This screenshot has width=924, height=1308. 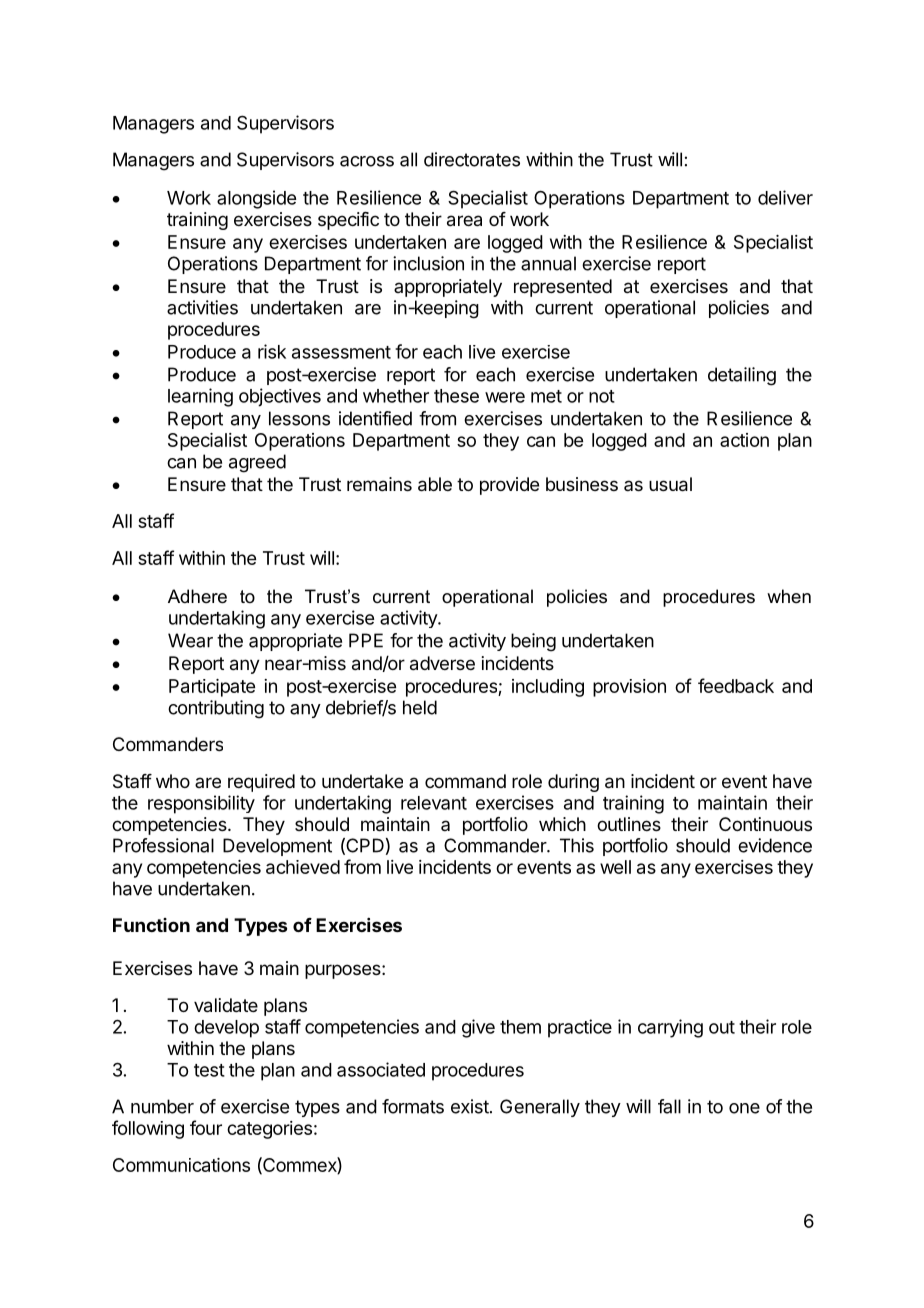 What do you see at coordinates (736, 685) in the screenshot?
I see `feedback` at bounding box center [736, 685].
